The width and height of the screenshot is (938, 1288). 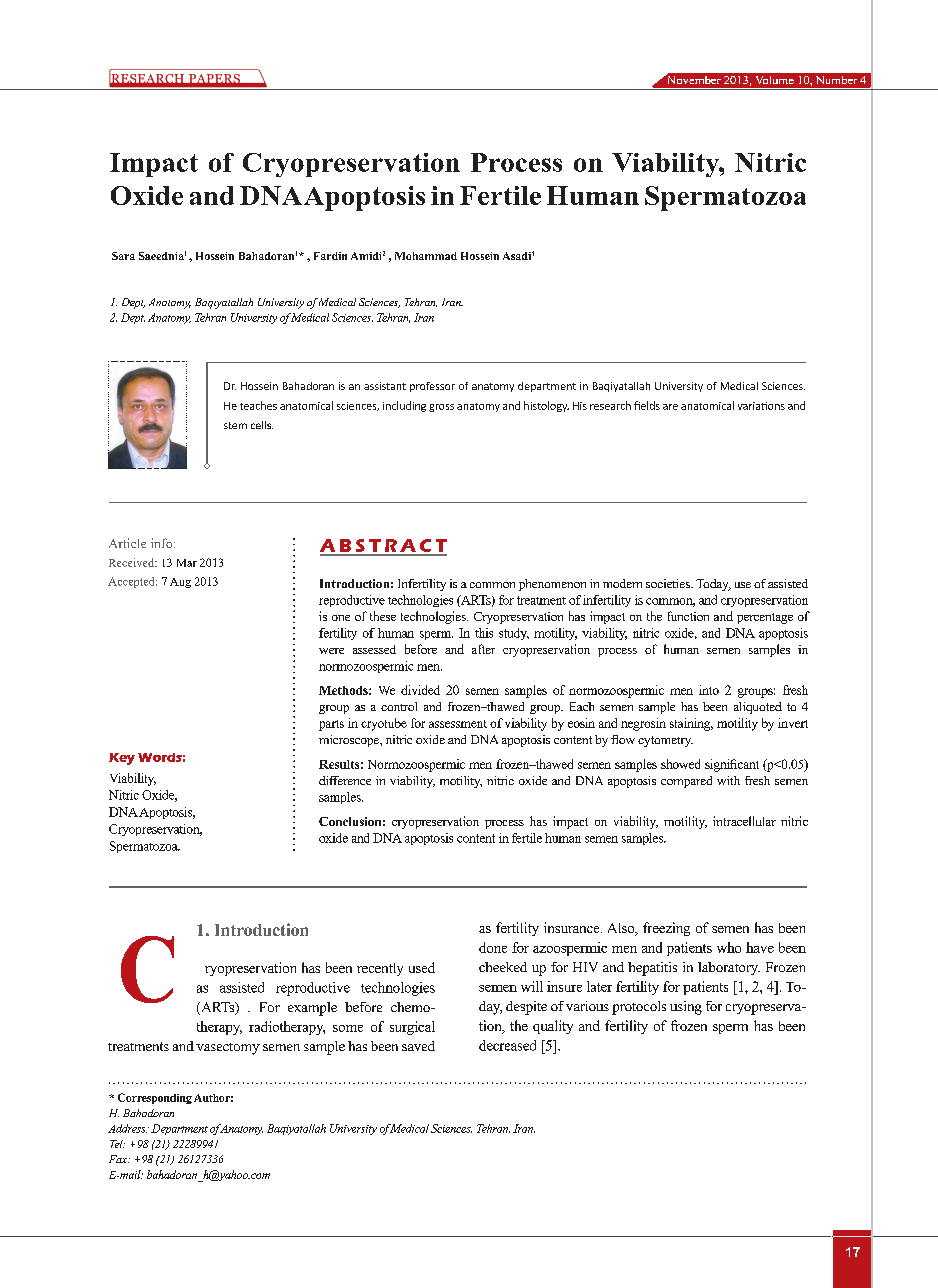 What do you see at coordinates (493, 947) in the screenshot?
I see `done` at bounding box center [493, 947].
